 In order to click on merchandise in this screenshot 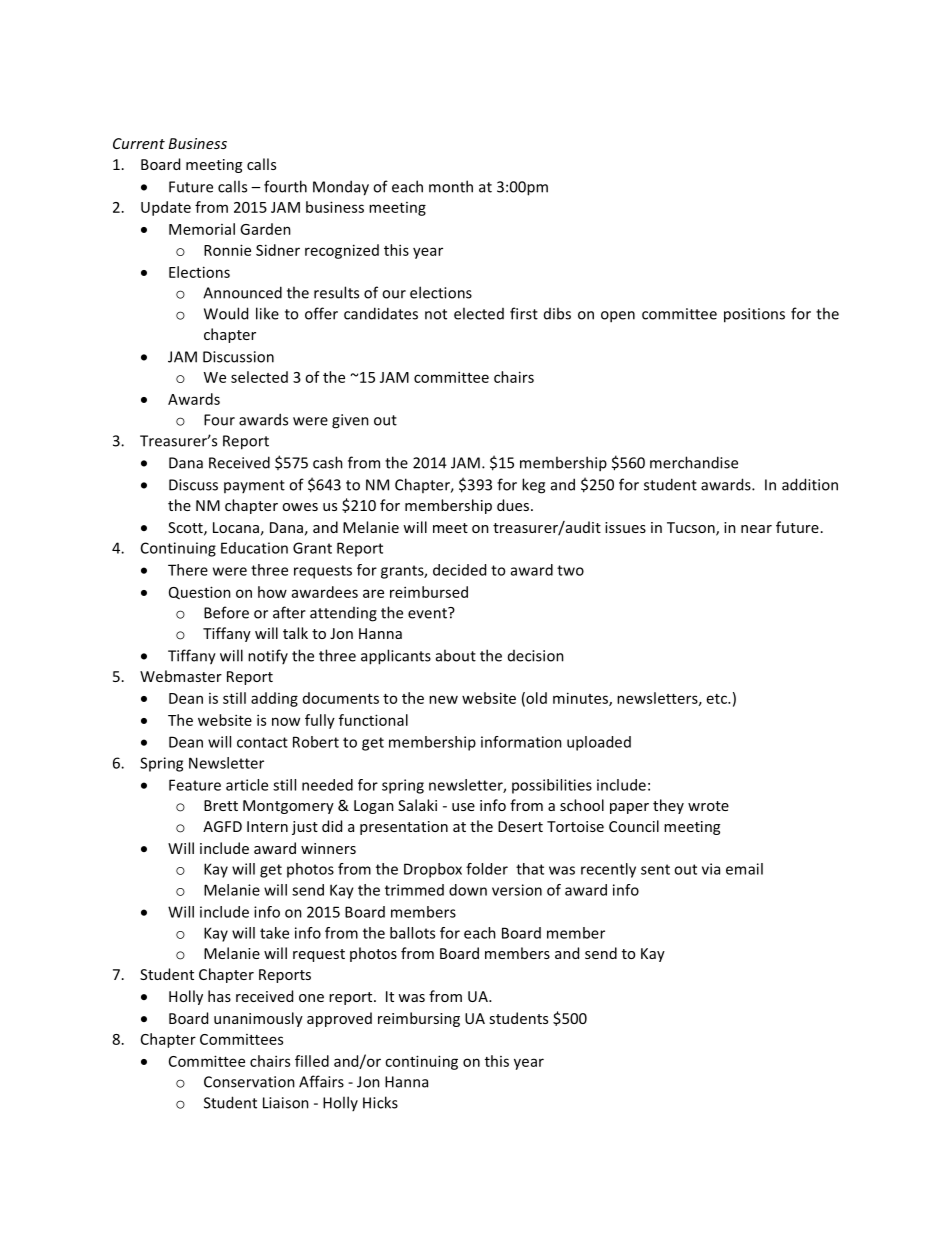, I will do `click(694, 462)`.
